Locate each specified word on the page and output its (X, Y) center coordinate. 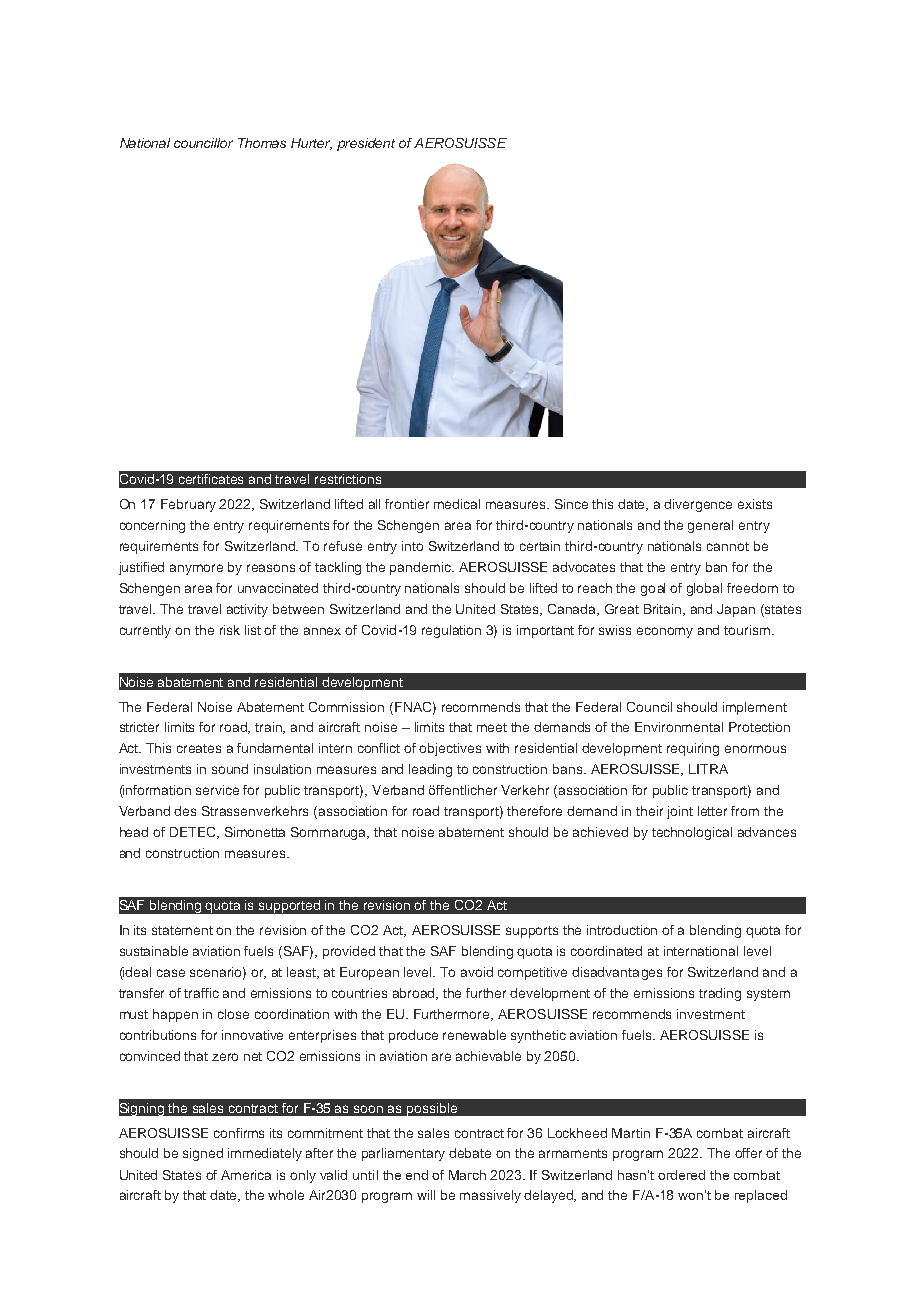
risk (230, 630)
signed (203, 1154)
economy (665, 632)
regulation (451, 631)
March (467, 1175)
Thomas (262, 143)
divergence (698, 505)
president (366, 144)
